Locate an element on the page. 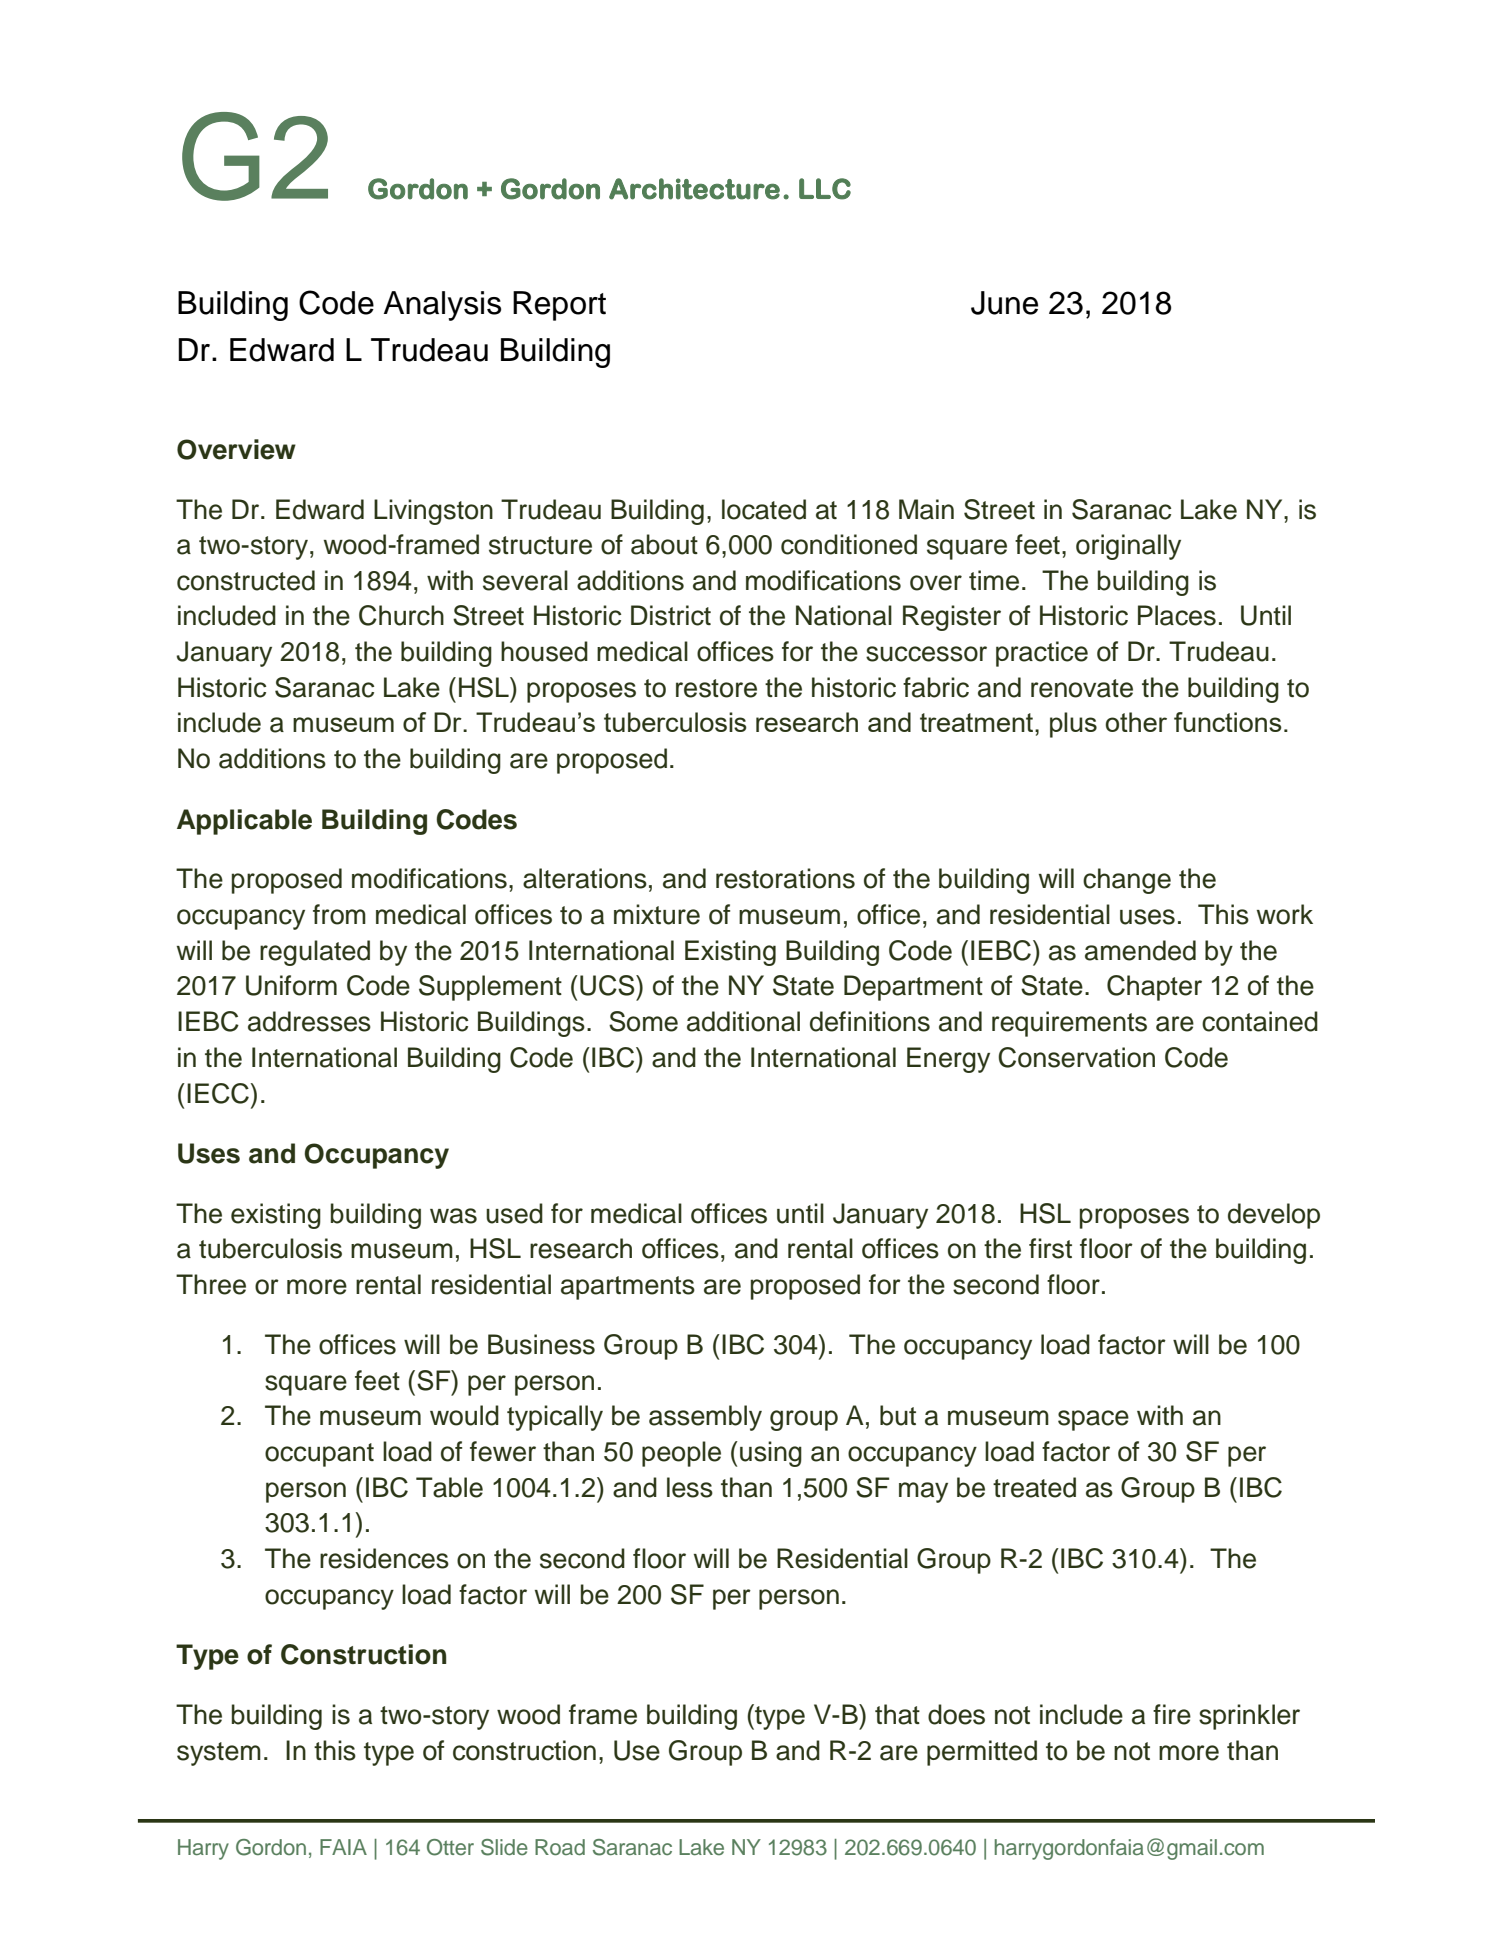 Image resolution: width=1500 pixels, height=1941 pixels. system is located at coordinates (219, 1754).
